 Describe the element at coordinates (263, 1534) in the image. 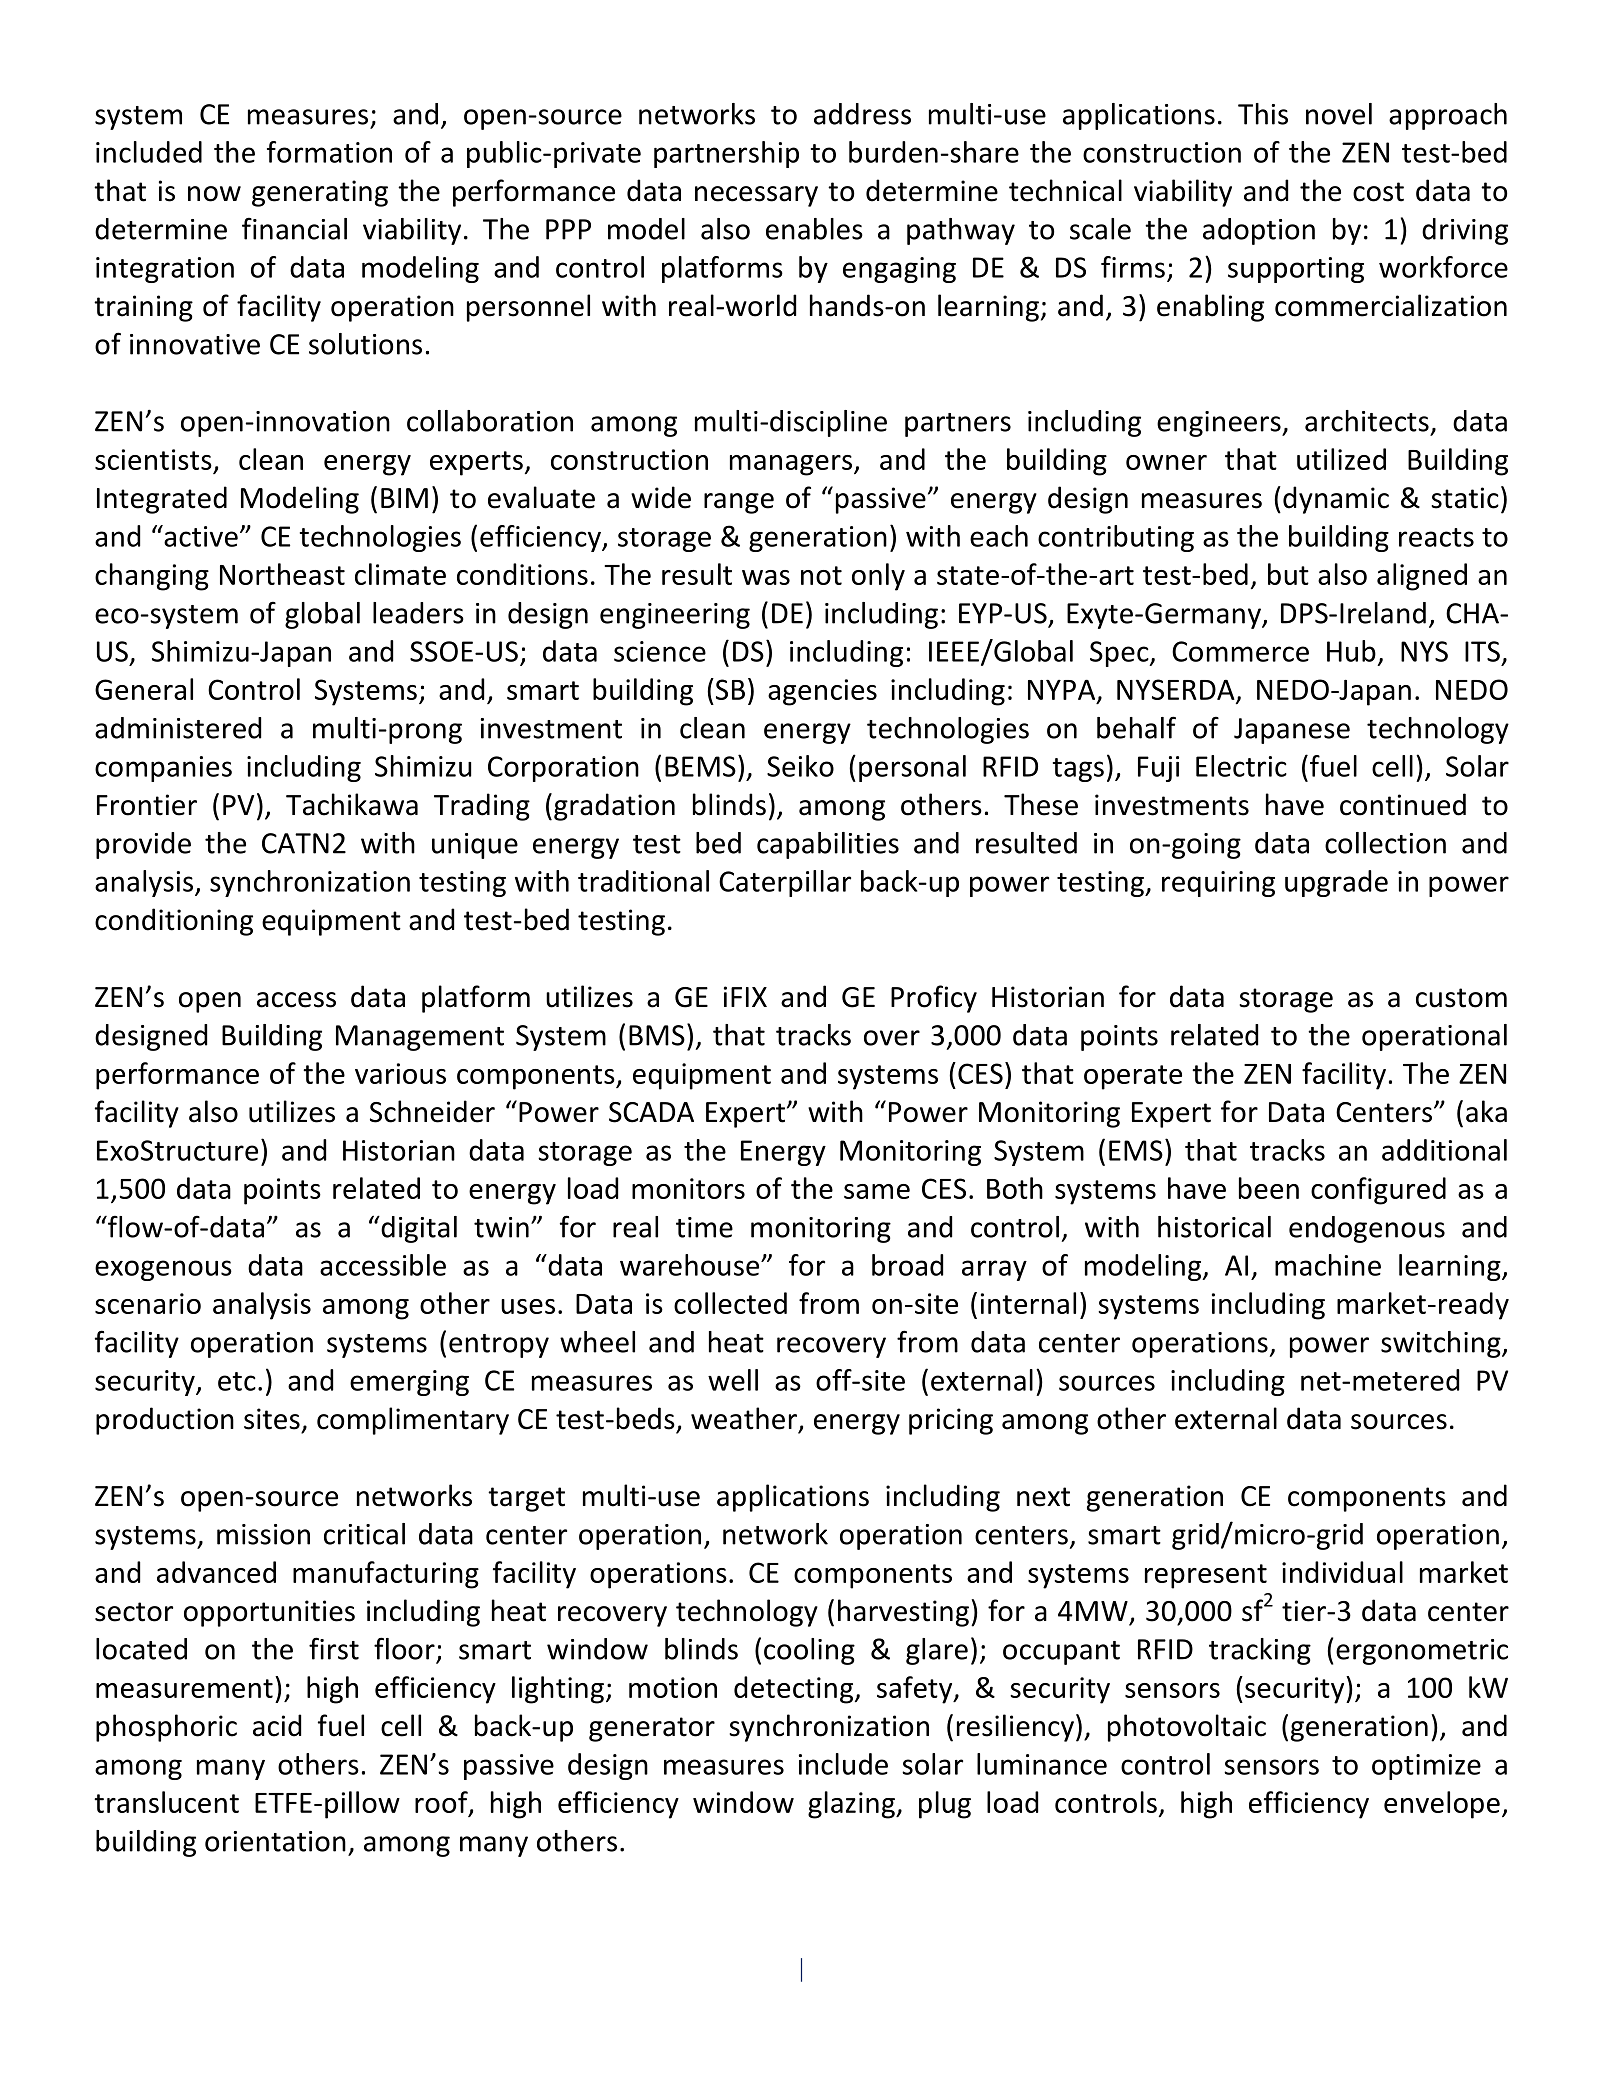

I see `mission` at that location.
